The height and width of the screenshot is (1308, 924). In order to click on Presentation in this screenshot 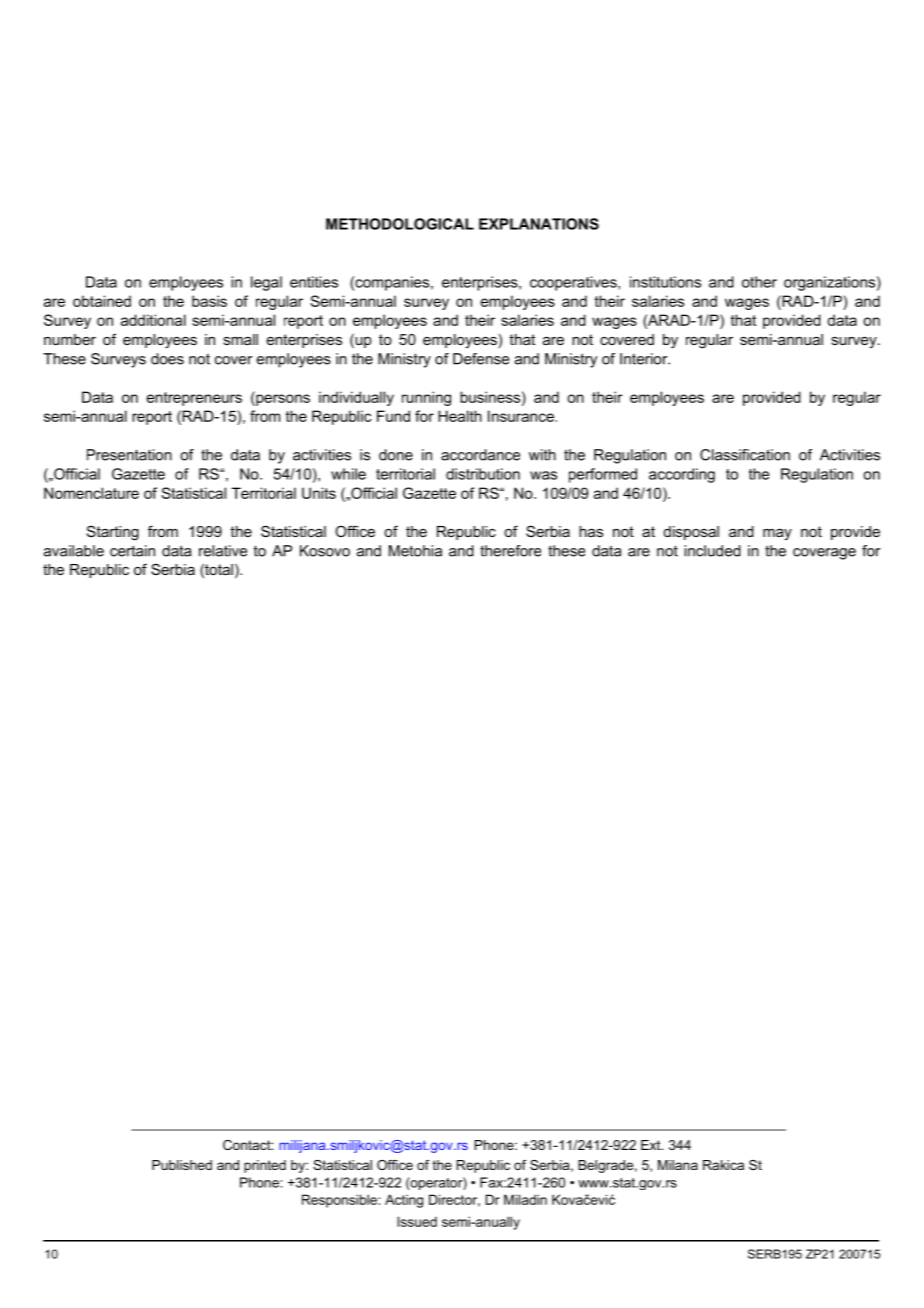, I will do `click(129, 455)`.
